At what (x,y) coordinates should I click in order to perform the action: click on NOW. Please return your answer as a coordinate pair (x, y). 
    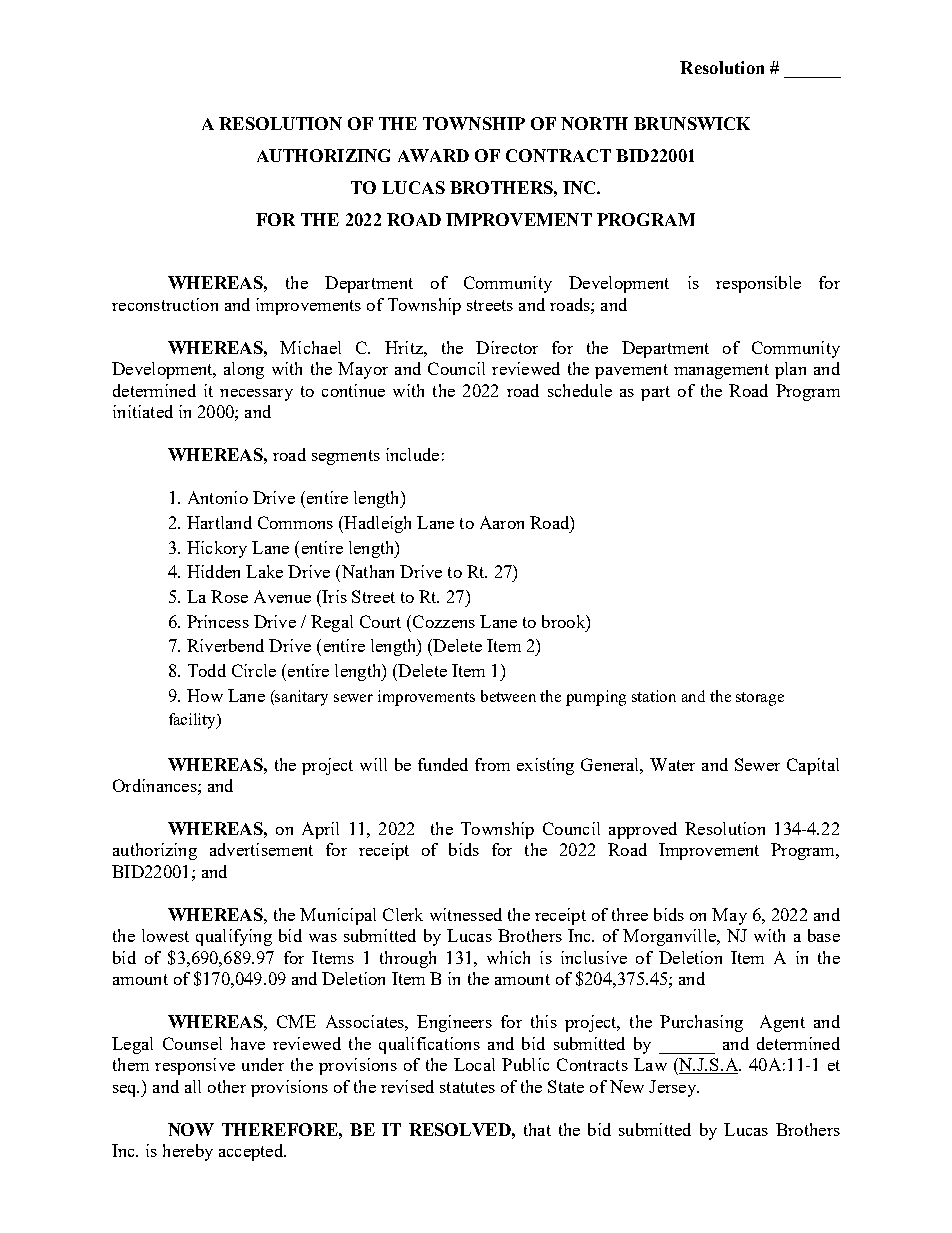
    Looking at the image, I should click on (191, 1129).
